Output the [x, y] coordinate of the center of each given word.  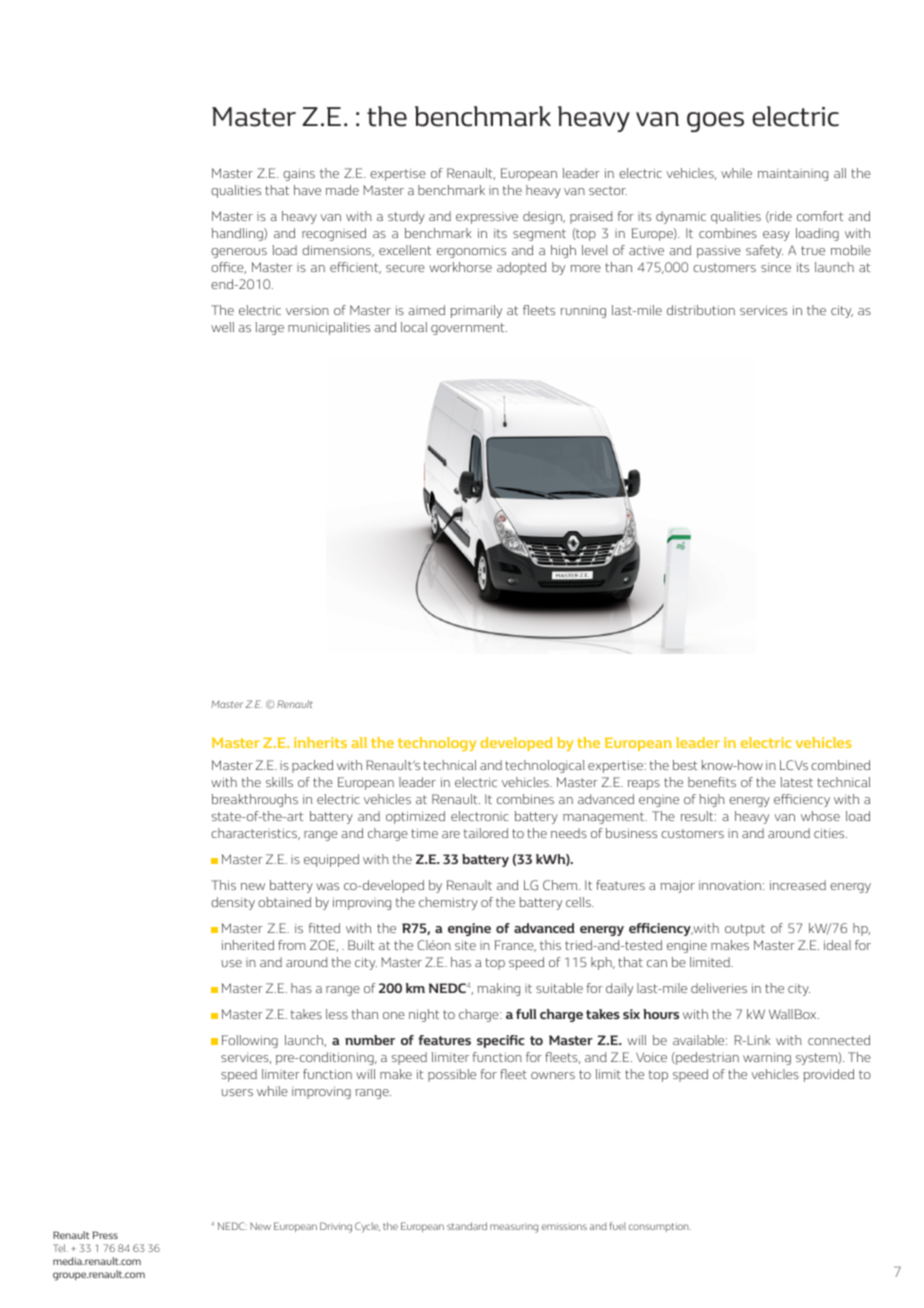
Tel [60, 1248]
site [465, 945]
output [745, 930]
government [469, 329]
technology [437, 744]
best [685, 765]
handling [238, 234]
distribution [701, 310]
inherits [320, 742]
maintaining [793, 175]
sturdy [406, 217]
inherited [247, 945]
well [222, 327]
